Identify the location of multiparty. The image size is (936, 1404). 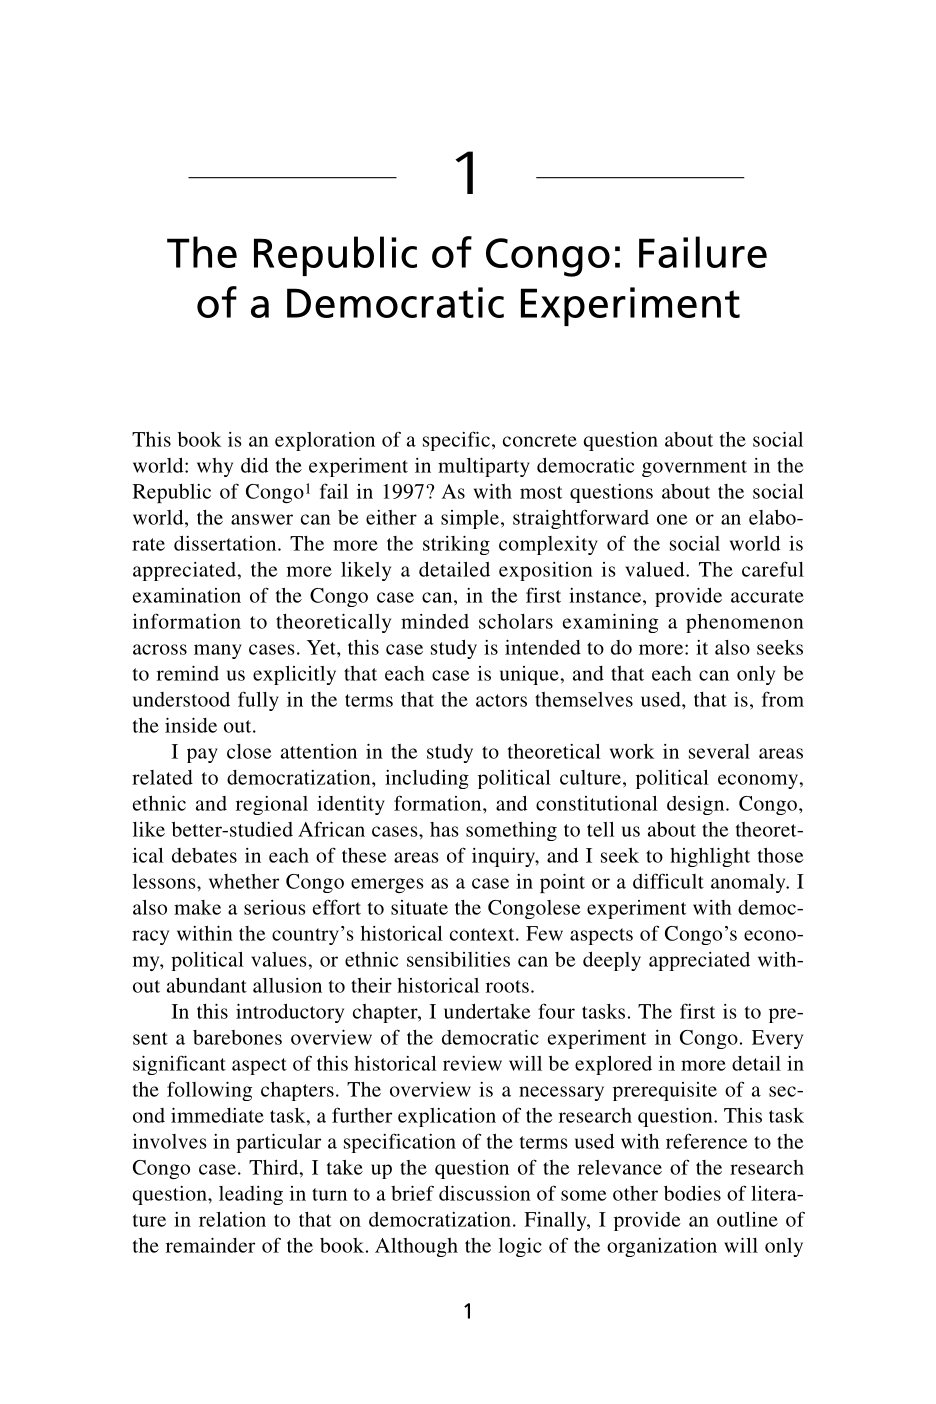
(484, 467).
